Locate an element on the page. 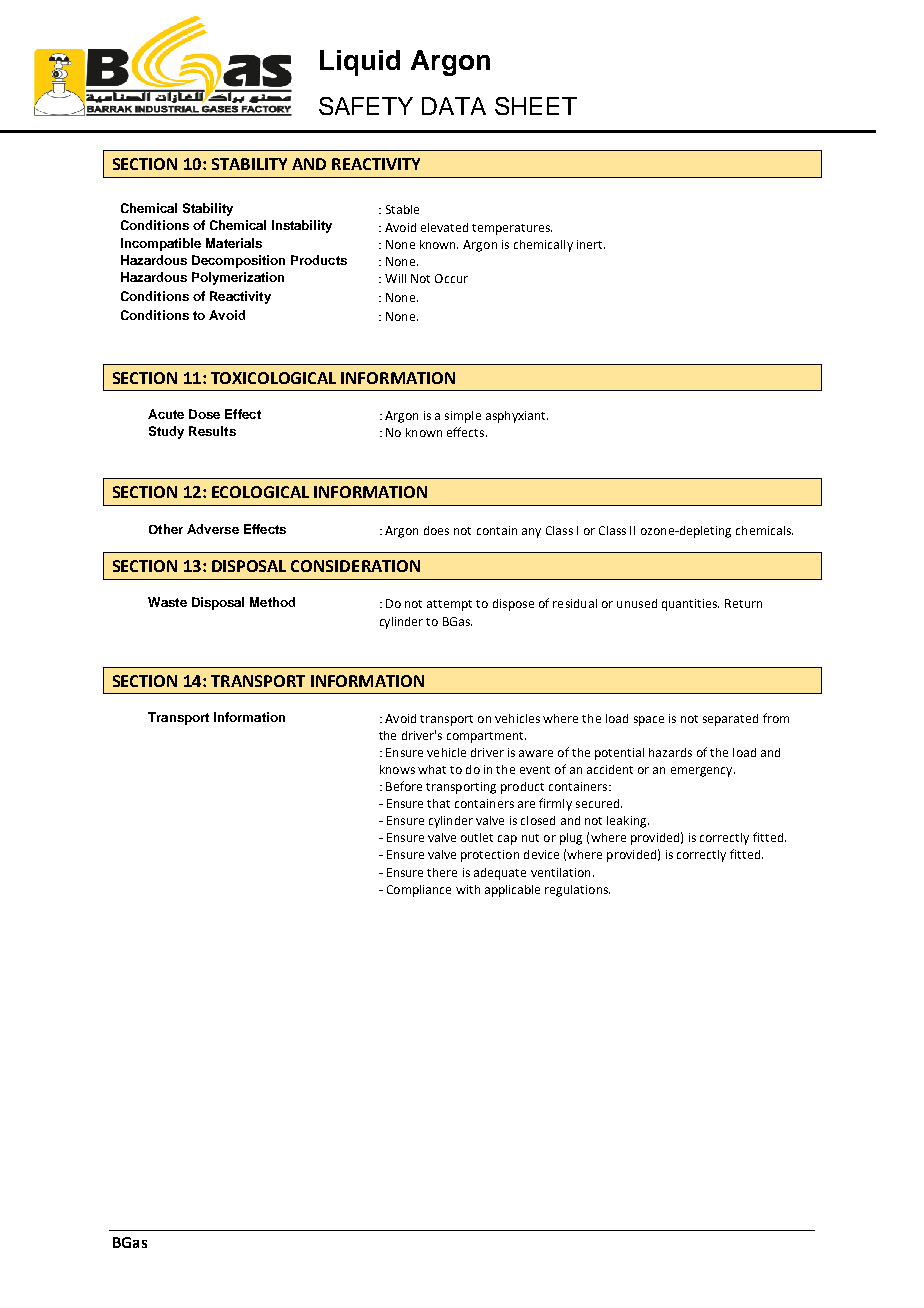 Image resolution: width=924 pixels, height=1308 pixels. SHEET is located at coordinates (536, 106).
